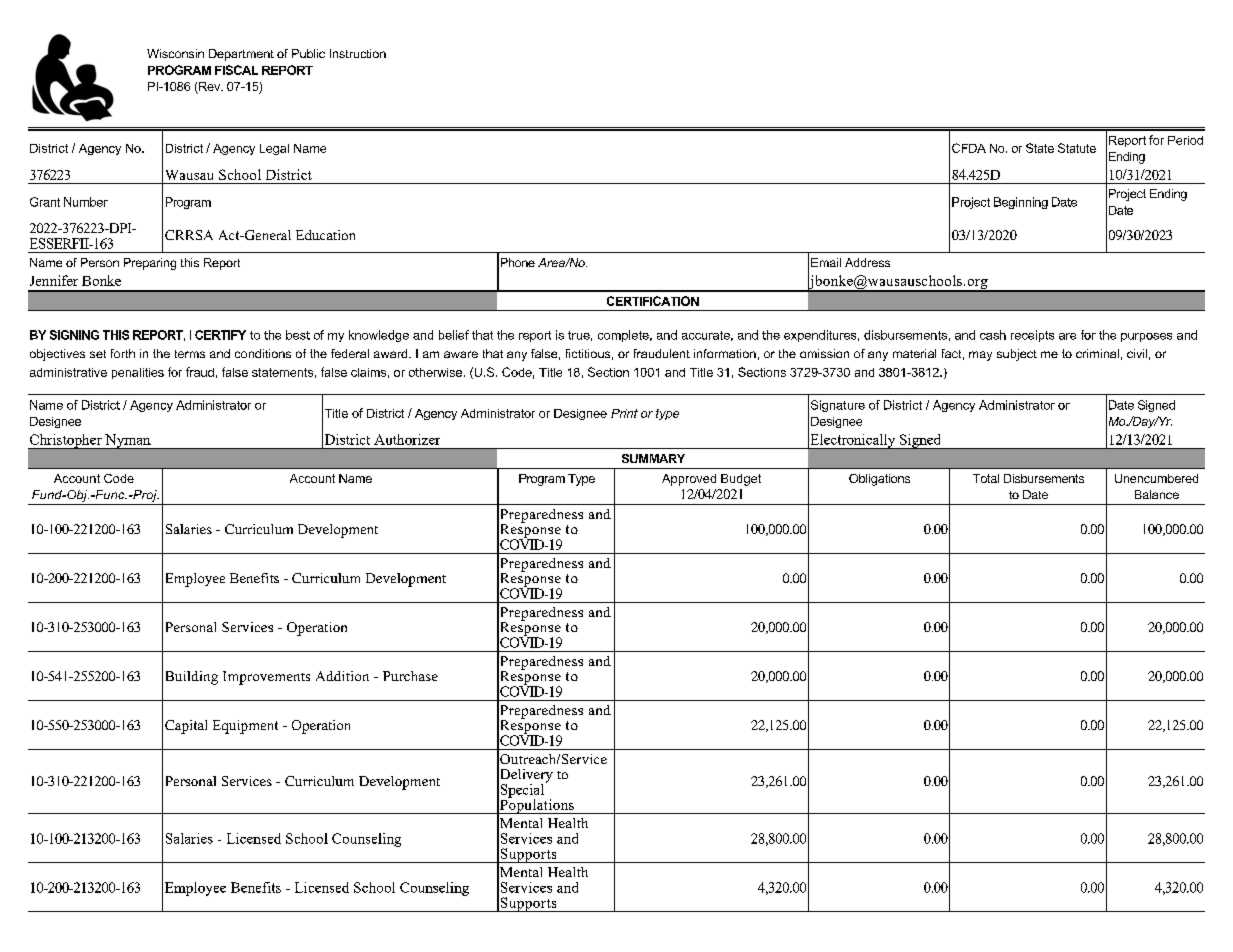 This screenshot has height=952, width=1233. What do you see at coordinates (342, 676) in the screenshot?
I see `Addition` at bounding box center [342, 676].
